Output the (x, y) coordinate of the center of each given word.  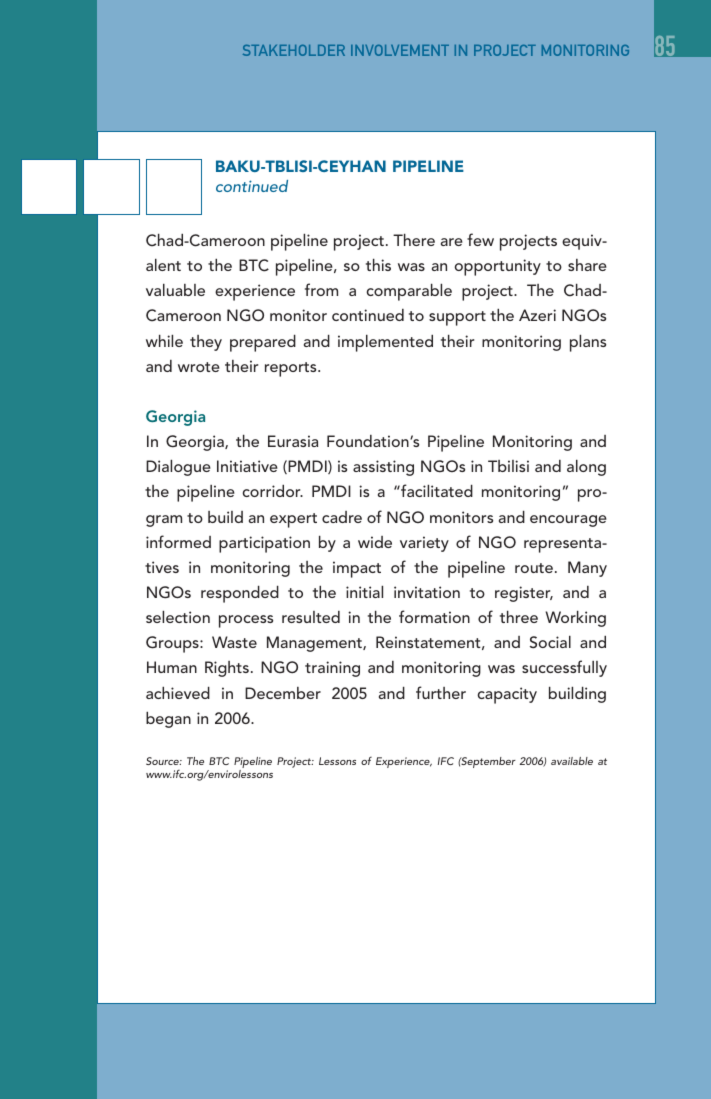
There (414, 239)
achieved (178, 692)
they (206, 343)
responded (240, 594)
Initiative (247, 466)
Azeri (537, 315)
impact (357, 569)
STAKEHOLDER (294, 50)
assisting (383, 468)
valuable (175, 289)
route (535, 568)
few (480, 239)
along (586, 467)
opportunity (498, 267)
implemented (385, 343)
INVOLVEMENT (400, 50)
